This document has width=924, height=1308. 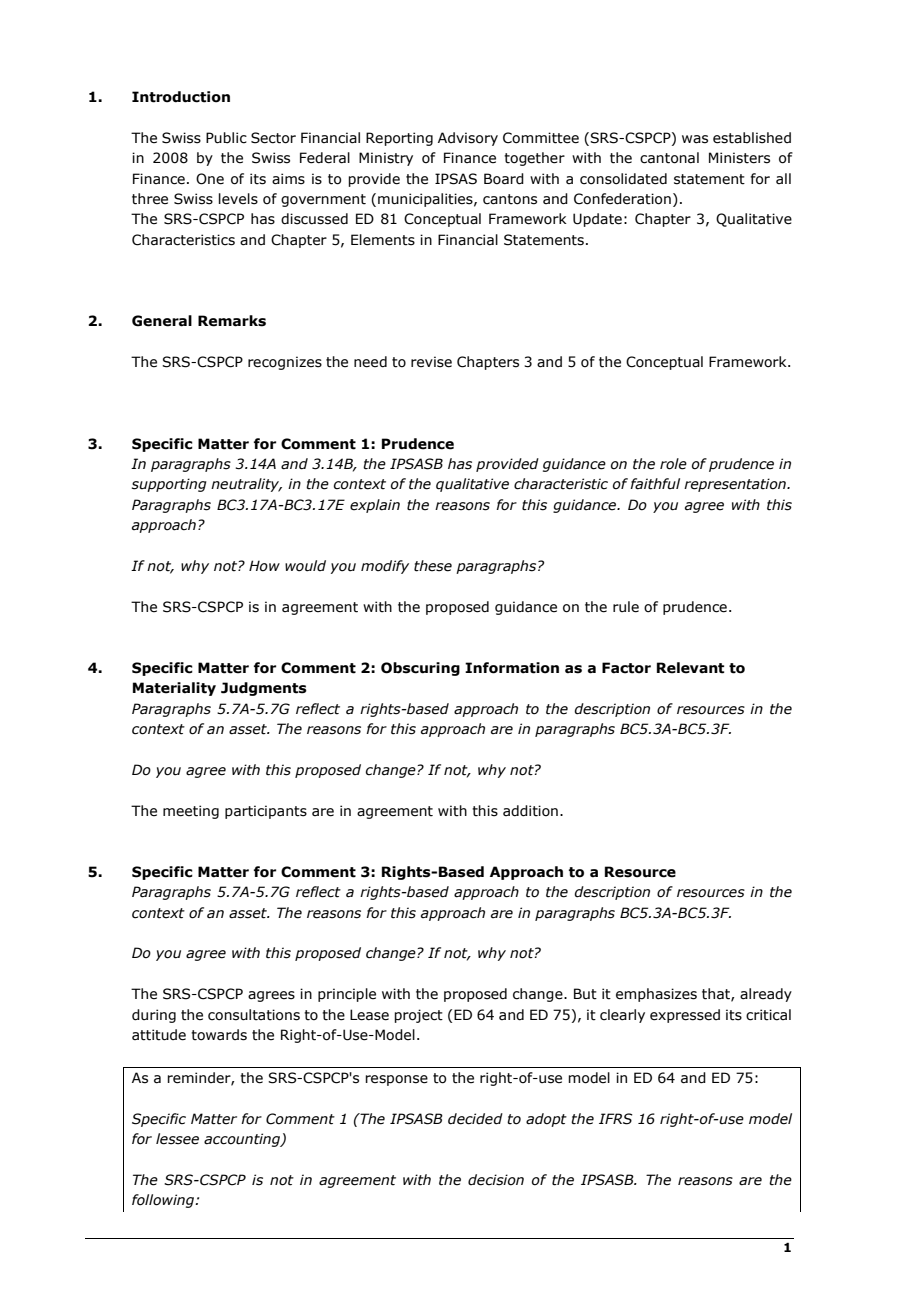 What do you see at coordinates (246, 485) in the document?
I see `neutrality` at bounding box center [246, 485].
